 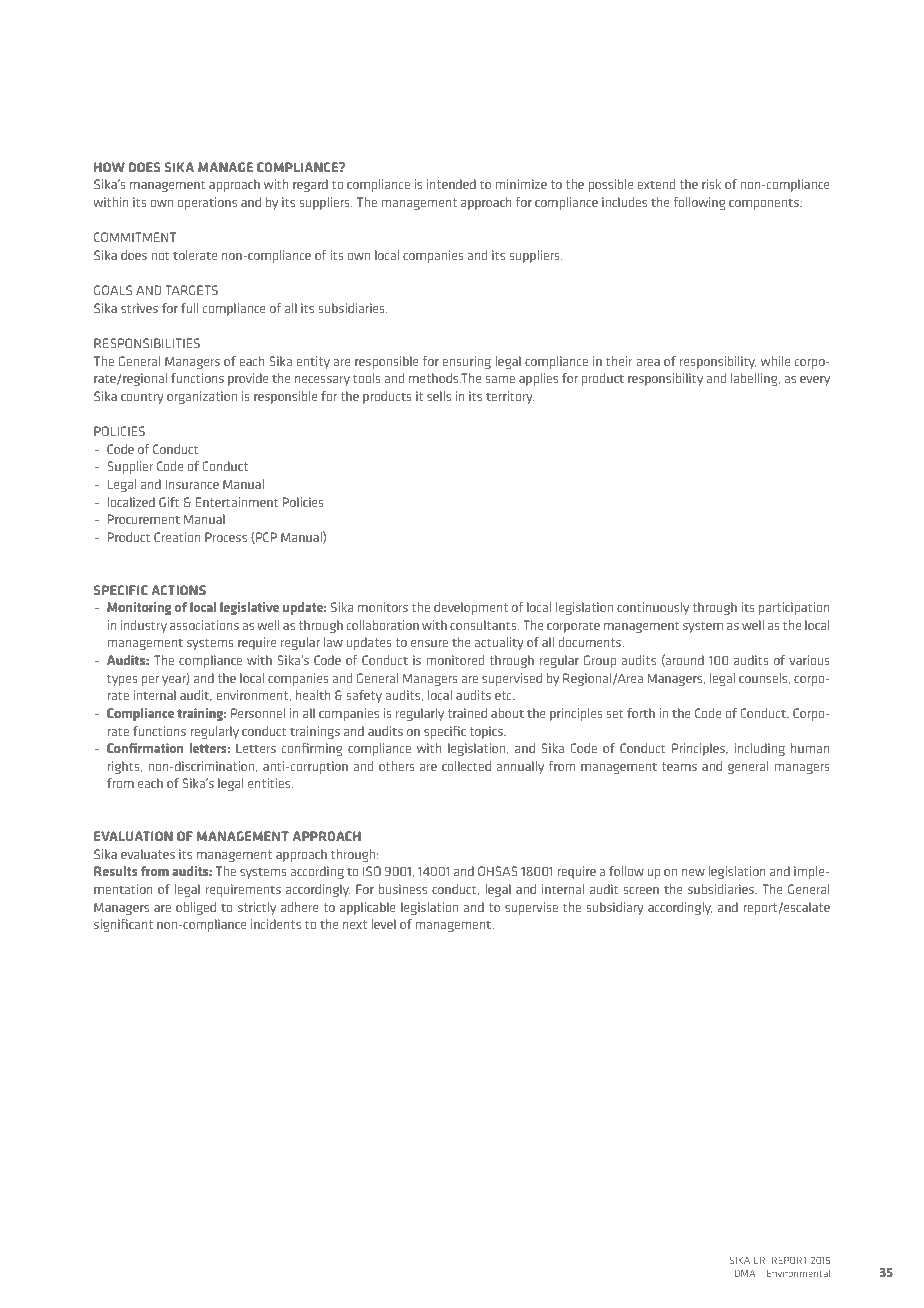 What do you see at coordinates (196, 908) in the image?
I see `obliged` at bounding box center [196, 908].
